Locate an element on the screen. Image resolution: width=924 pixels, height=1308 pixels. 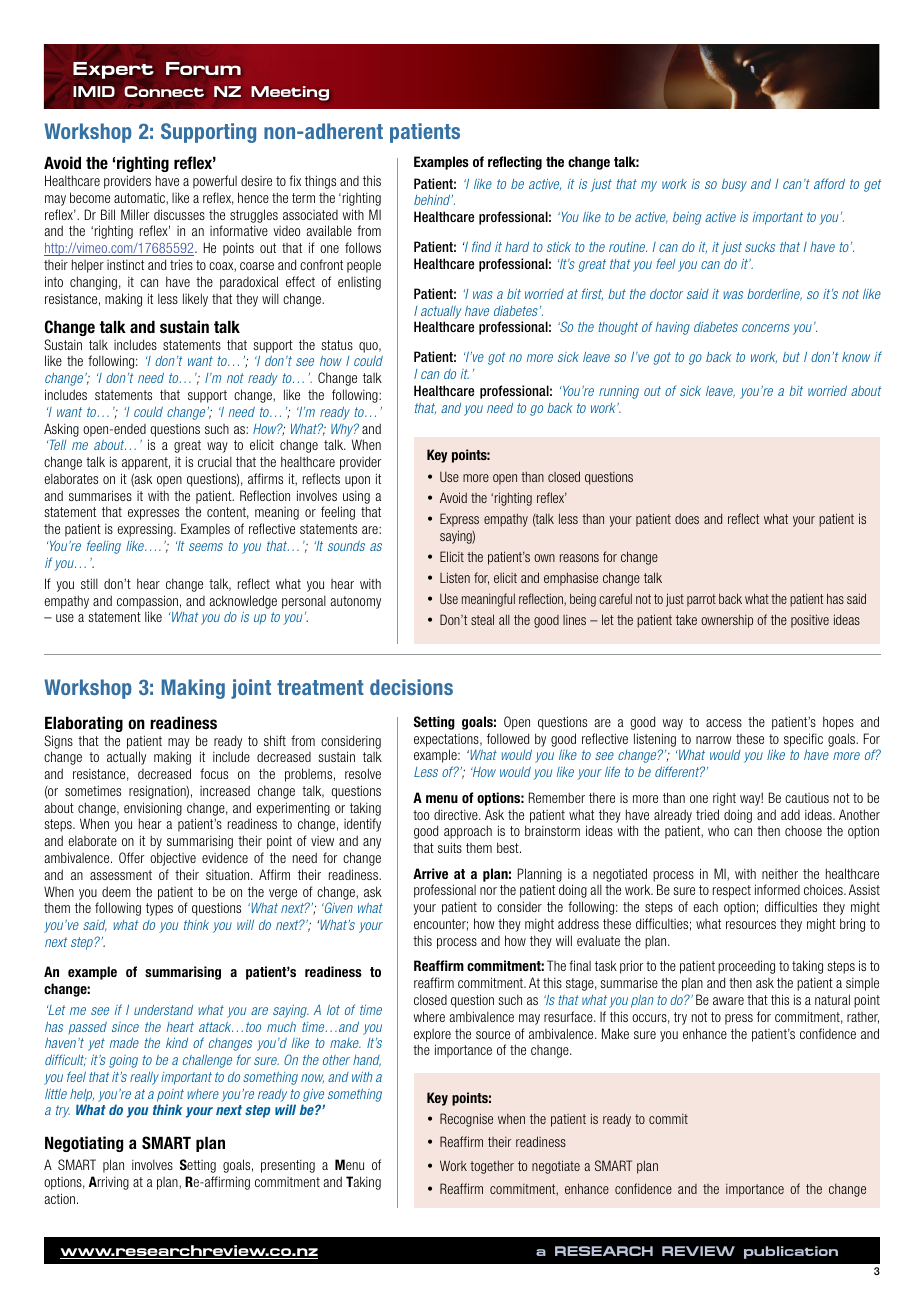
crucial is located at coordinates (215, 461).
